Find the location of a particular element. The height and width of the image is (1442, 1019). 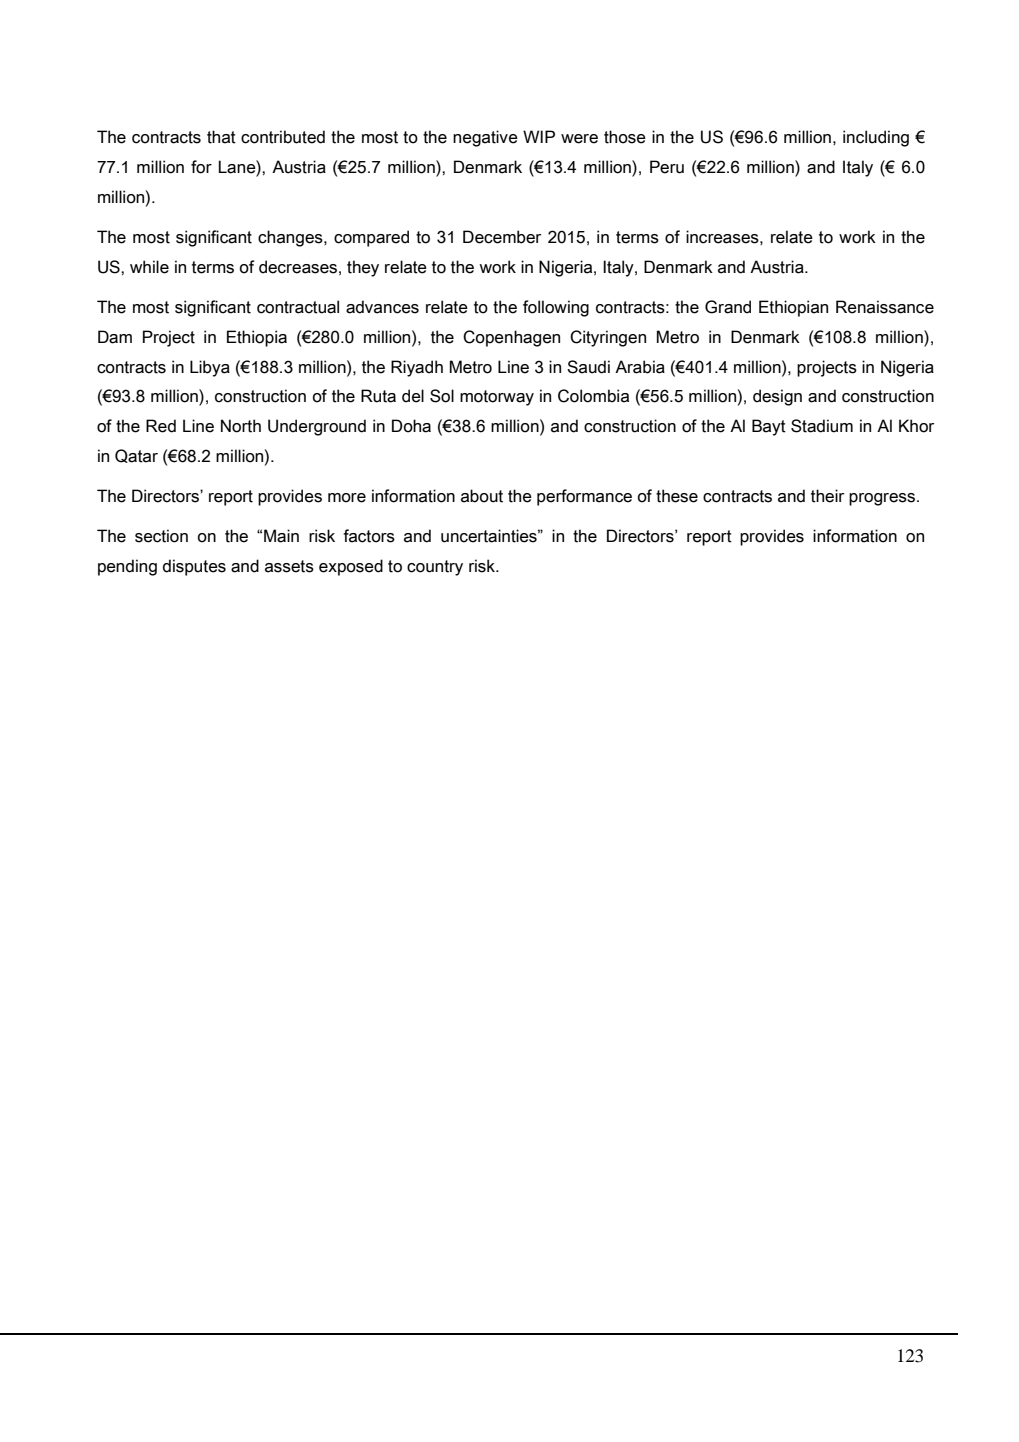

negative is located at coordinates (485, 138).
